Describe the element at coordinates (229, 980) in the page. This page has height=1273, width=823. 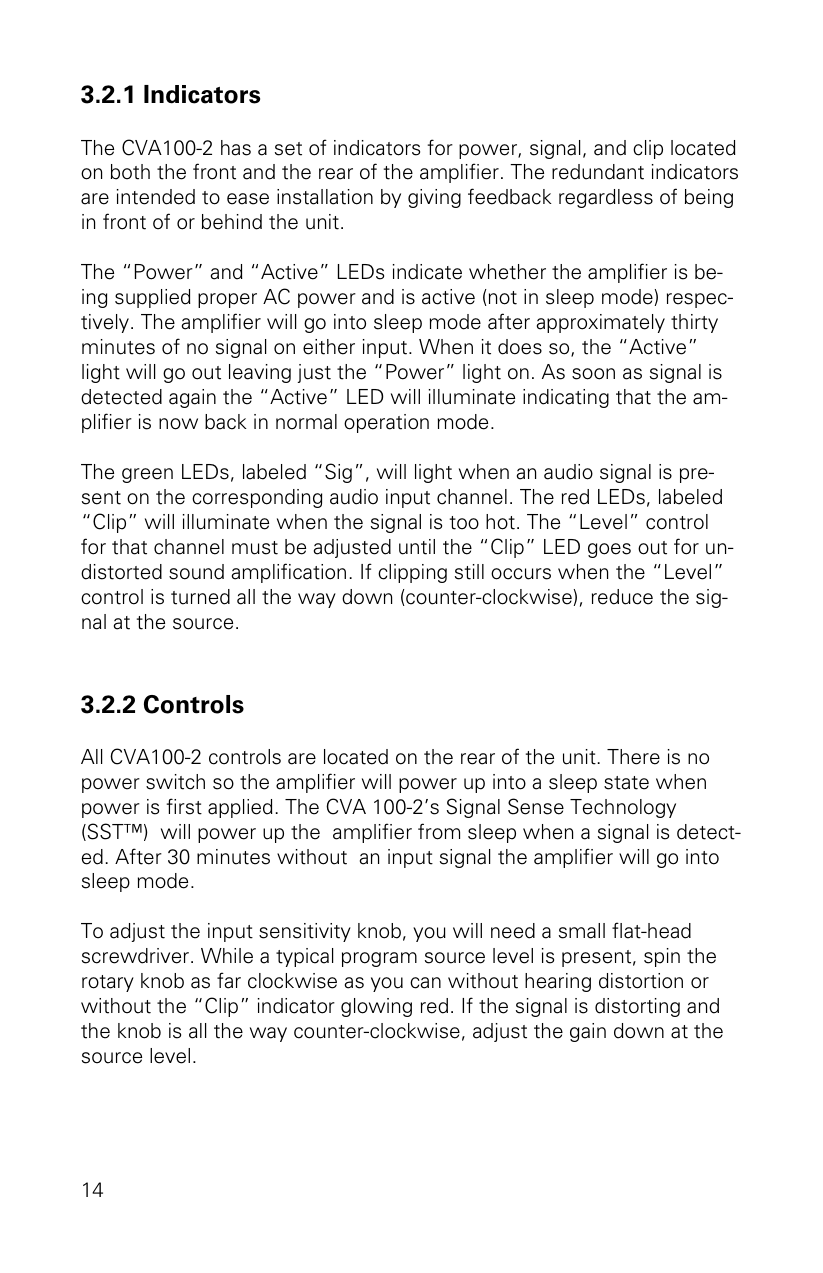
I see `far` at that location.
